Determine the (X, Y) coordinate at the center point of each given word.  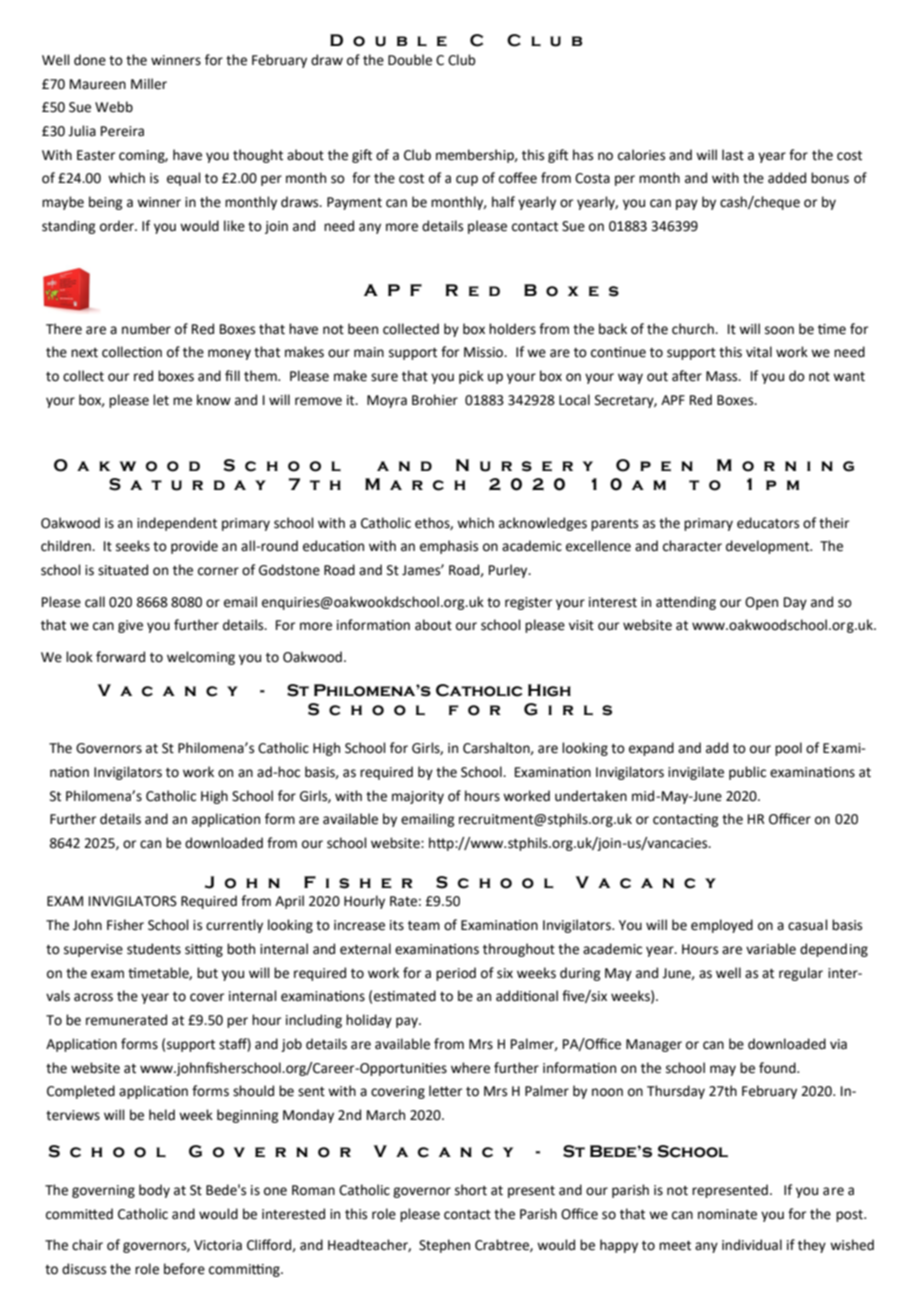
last (733, 155)
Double (410, 60)
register (528, 603)
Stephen (444, 1246)
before (184, 1269)
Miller (149, 84)
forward (120, 657)
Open (761, 603)
